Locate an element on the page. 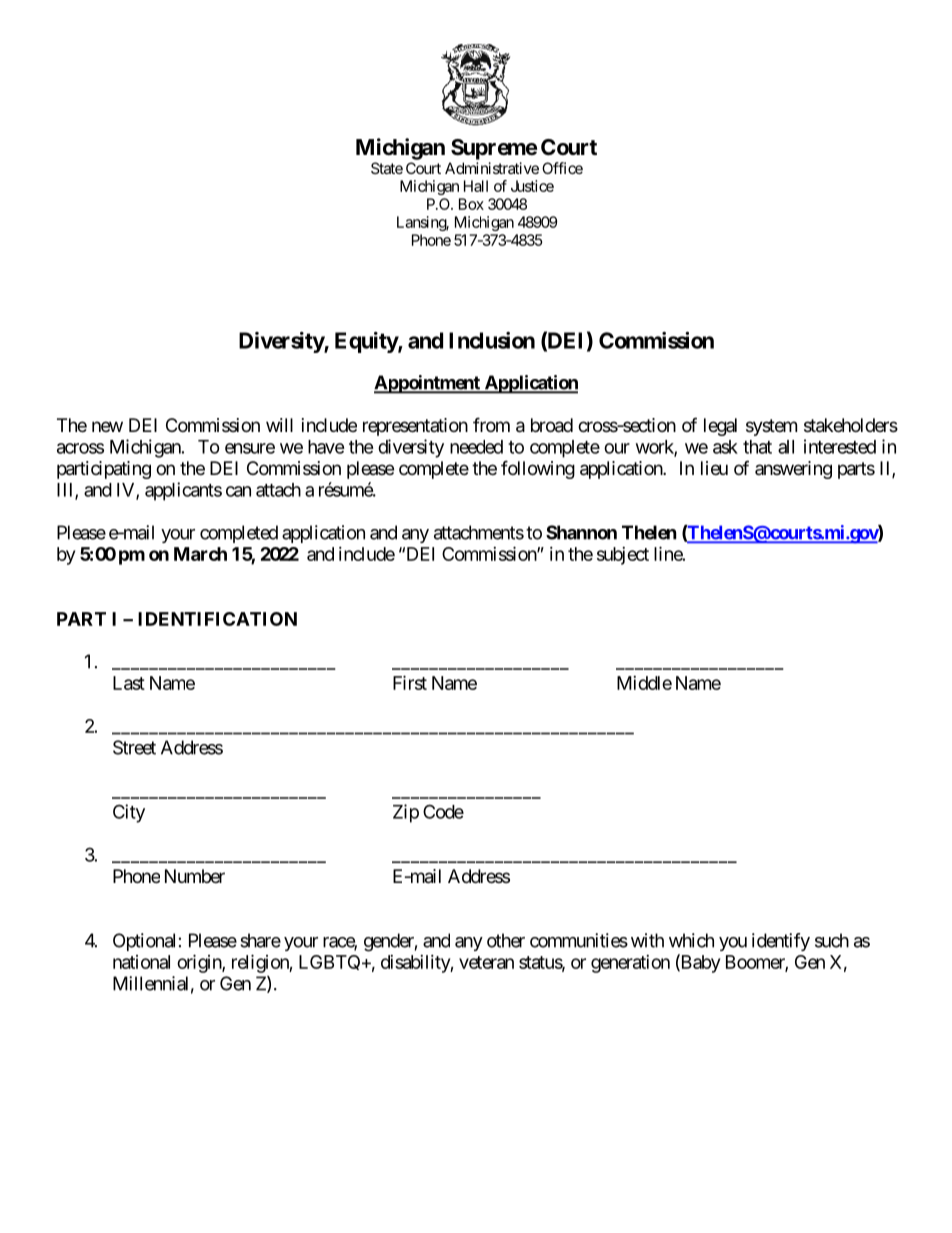  Shannon is located at coordinates (581, 532).
